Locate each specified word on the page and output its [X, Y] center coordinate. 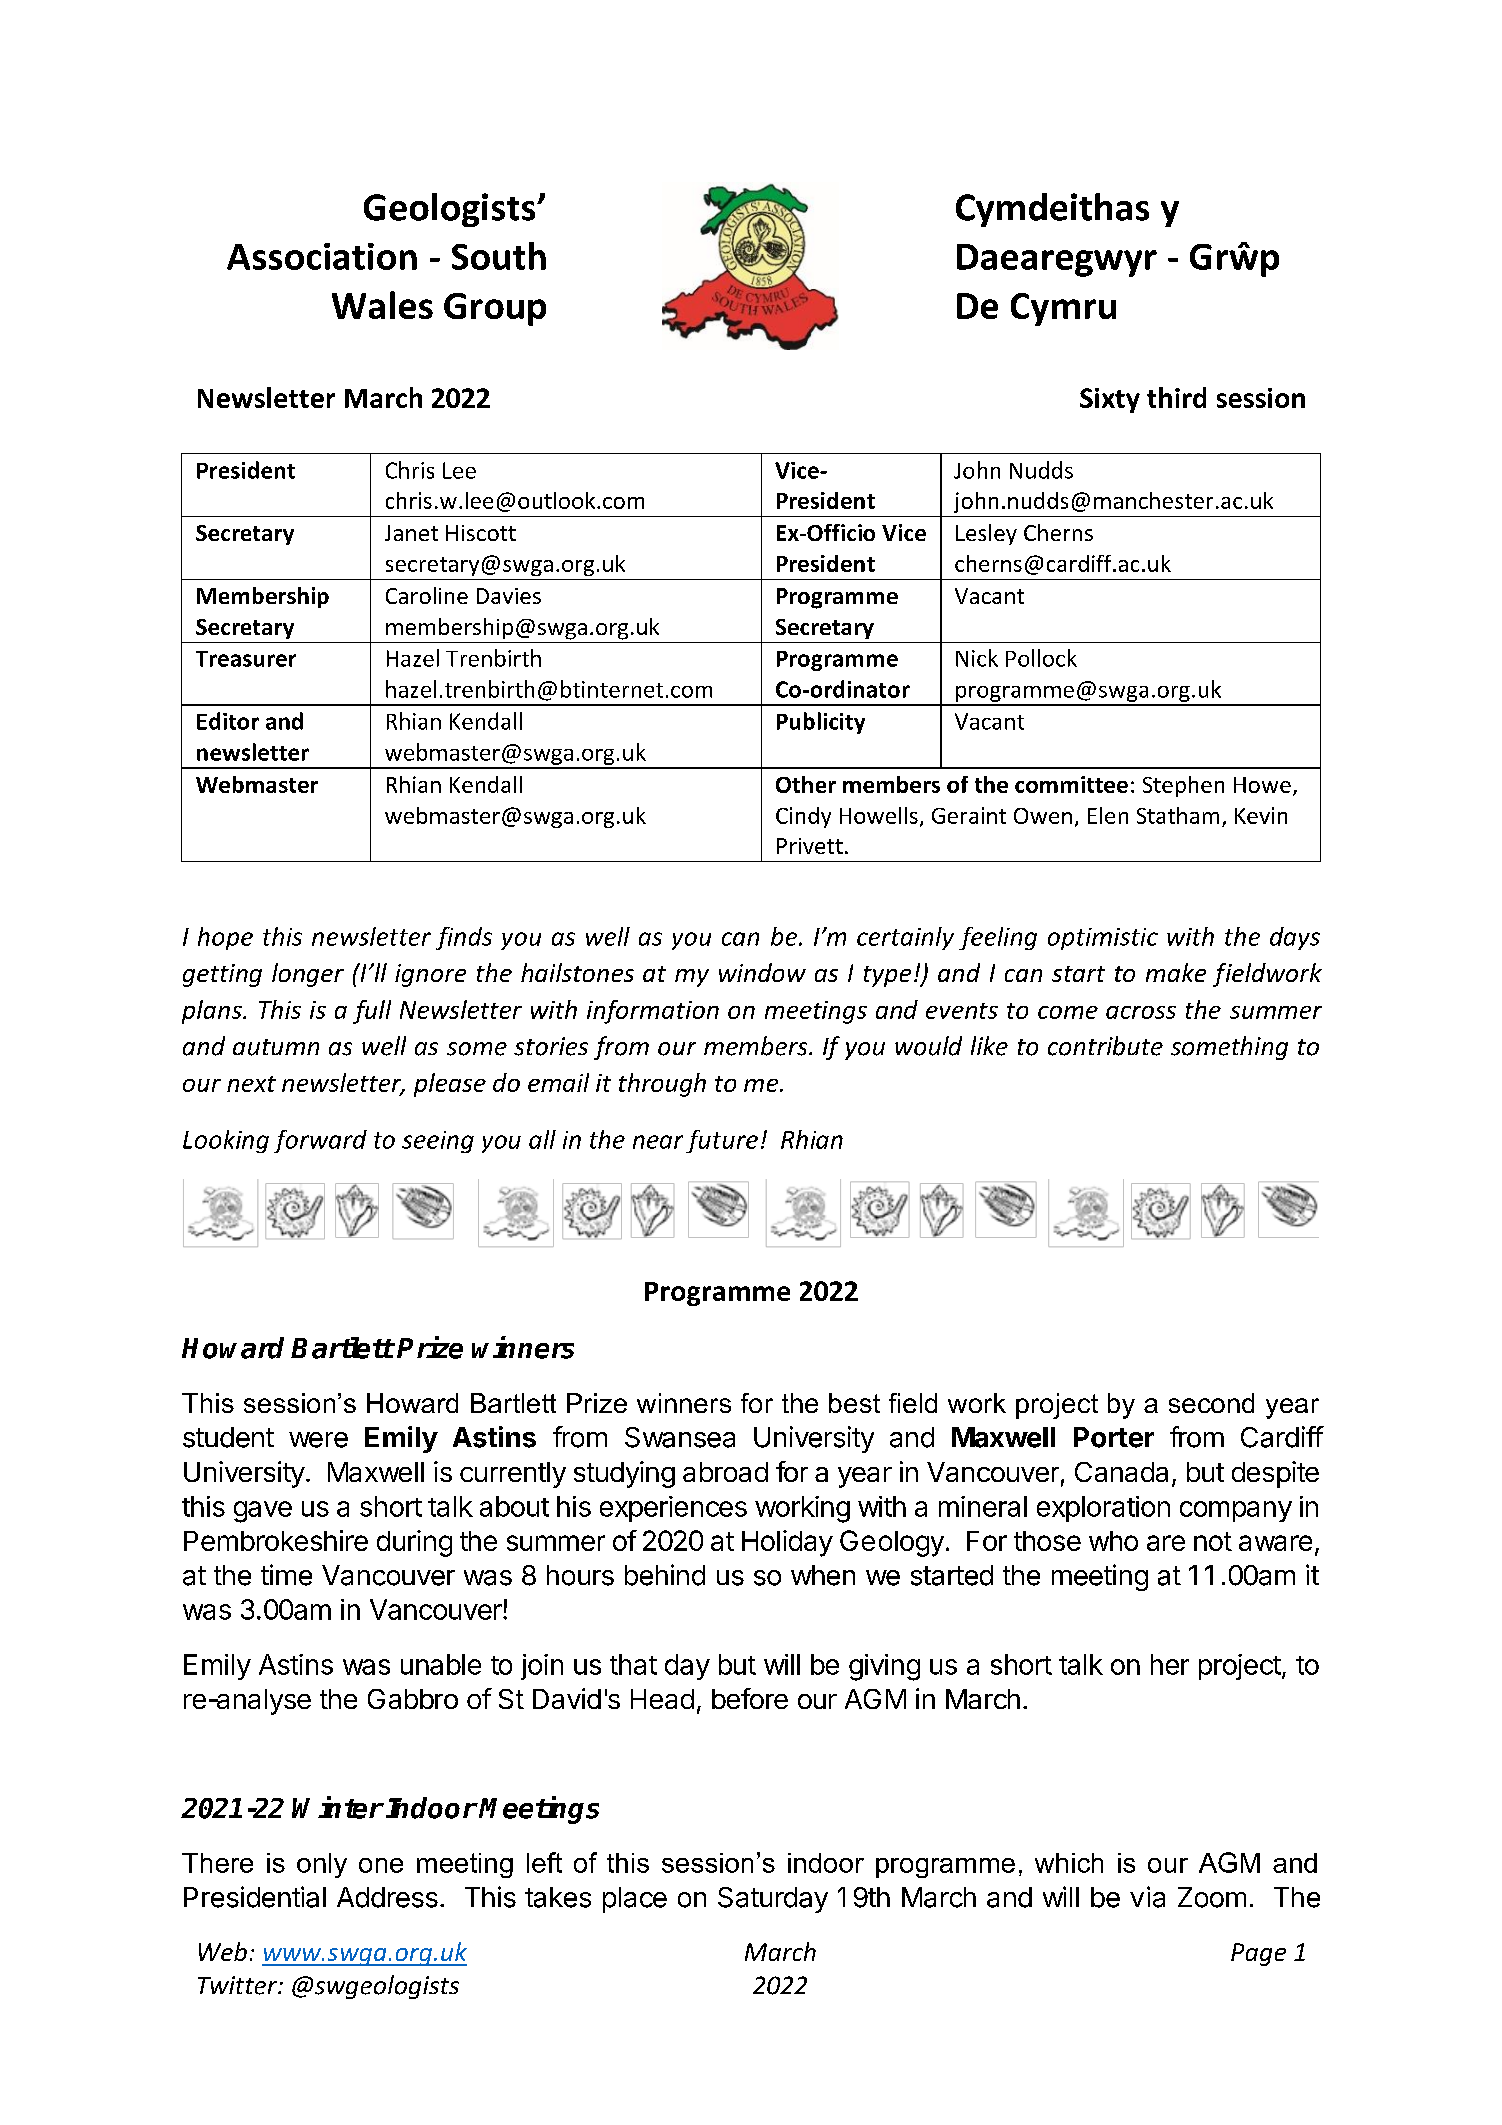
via [1147, 1897]
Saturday [773, 1900]
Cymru [1063, 309]
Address [387, 1897]
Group [495, 309]
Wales [382, 305]
